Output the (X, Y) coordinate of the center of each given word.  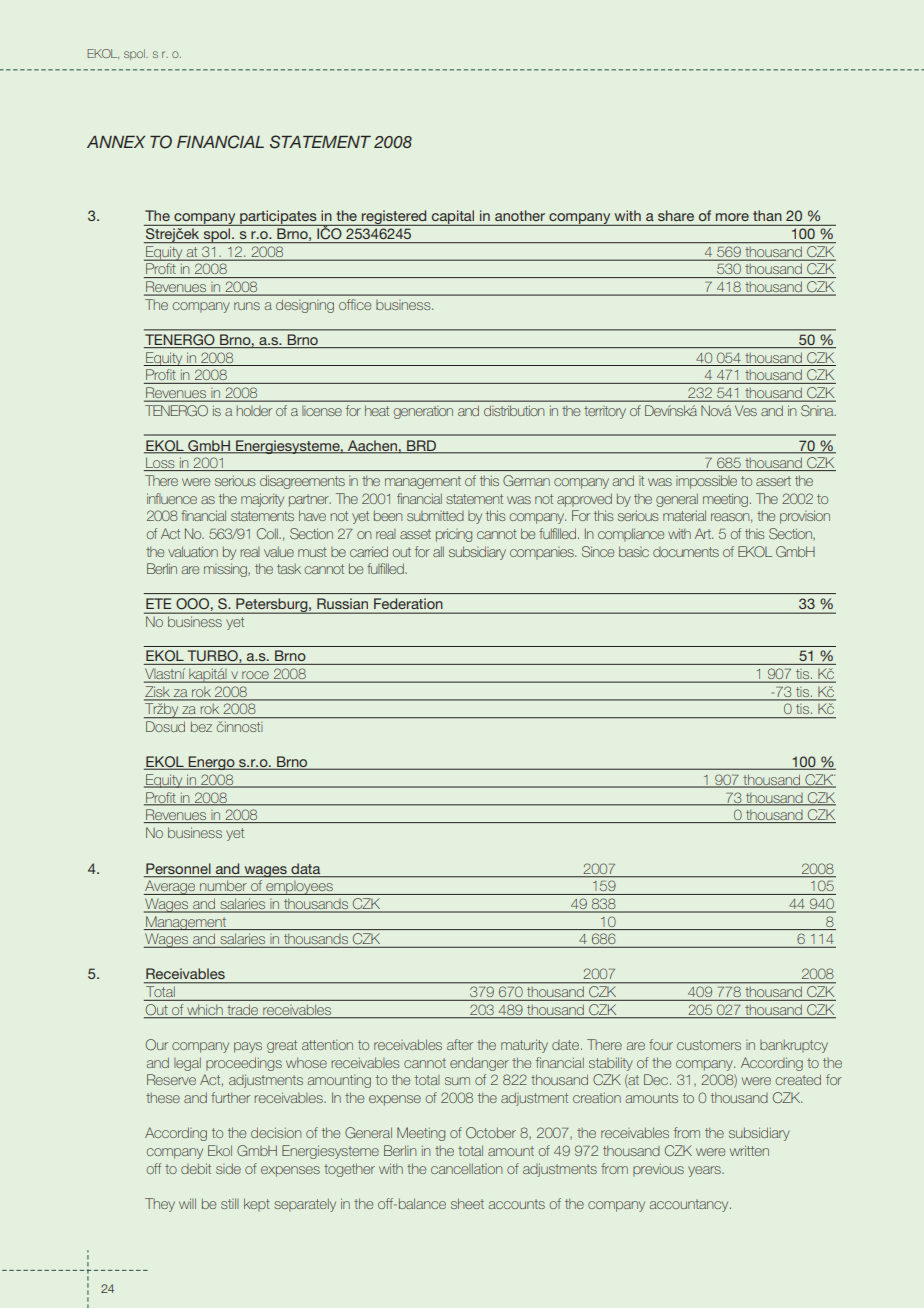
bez (201, 727)
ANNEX (116, 142)
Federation (408, 603)
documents (686, 552)
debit (196, 1168)
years (705, 1171)
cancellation (466, 1168)
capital (453, 218)
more (732, 217)
